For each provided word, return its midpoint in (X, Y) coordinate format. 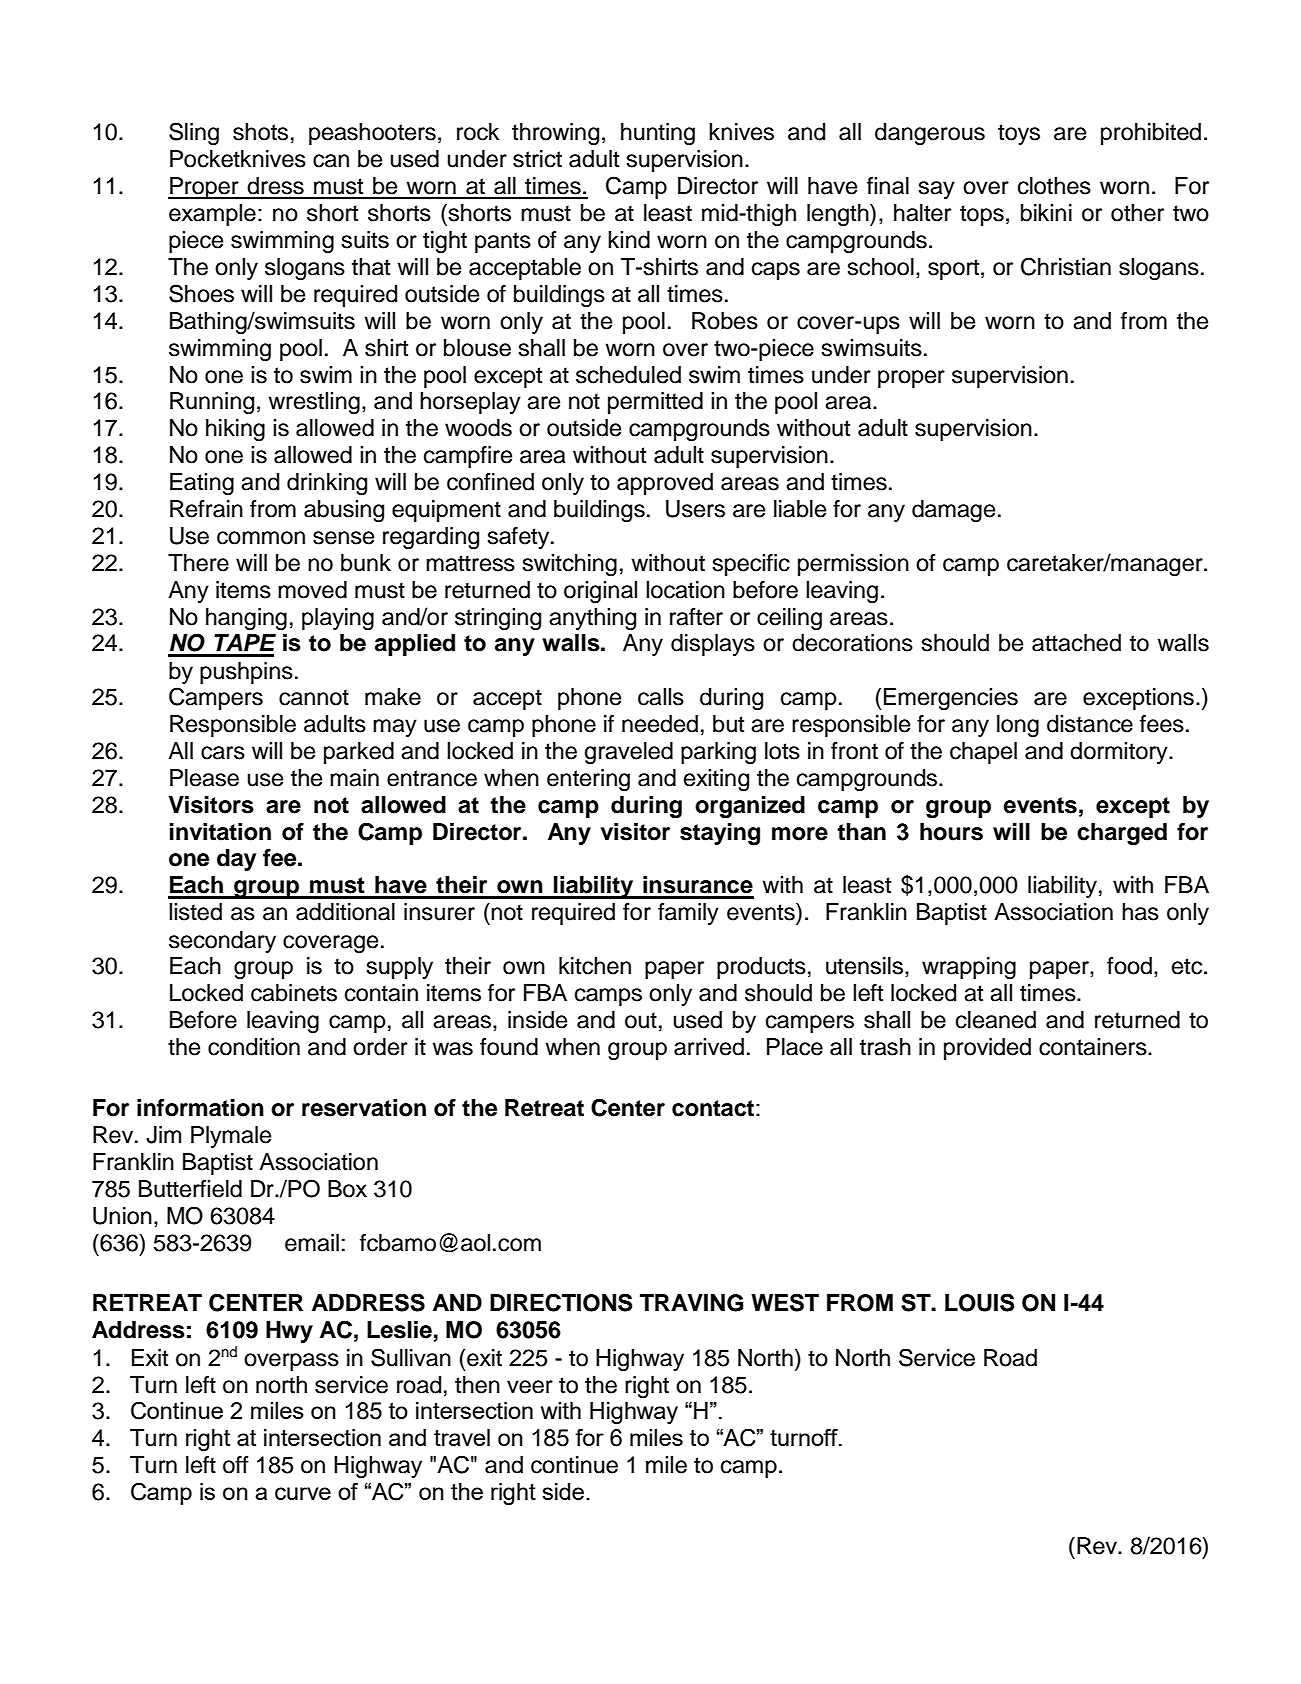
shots (260, 132)
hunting (658, 134)
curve (303, 1493)
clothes (1054, 186)
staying (720, 834)
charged (1122, 834)
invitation (220, 832)
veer (530, 1387)
